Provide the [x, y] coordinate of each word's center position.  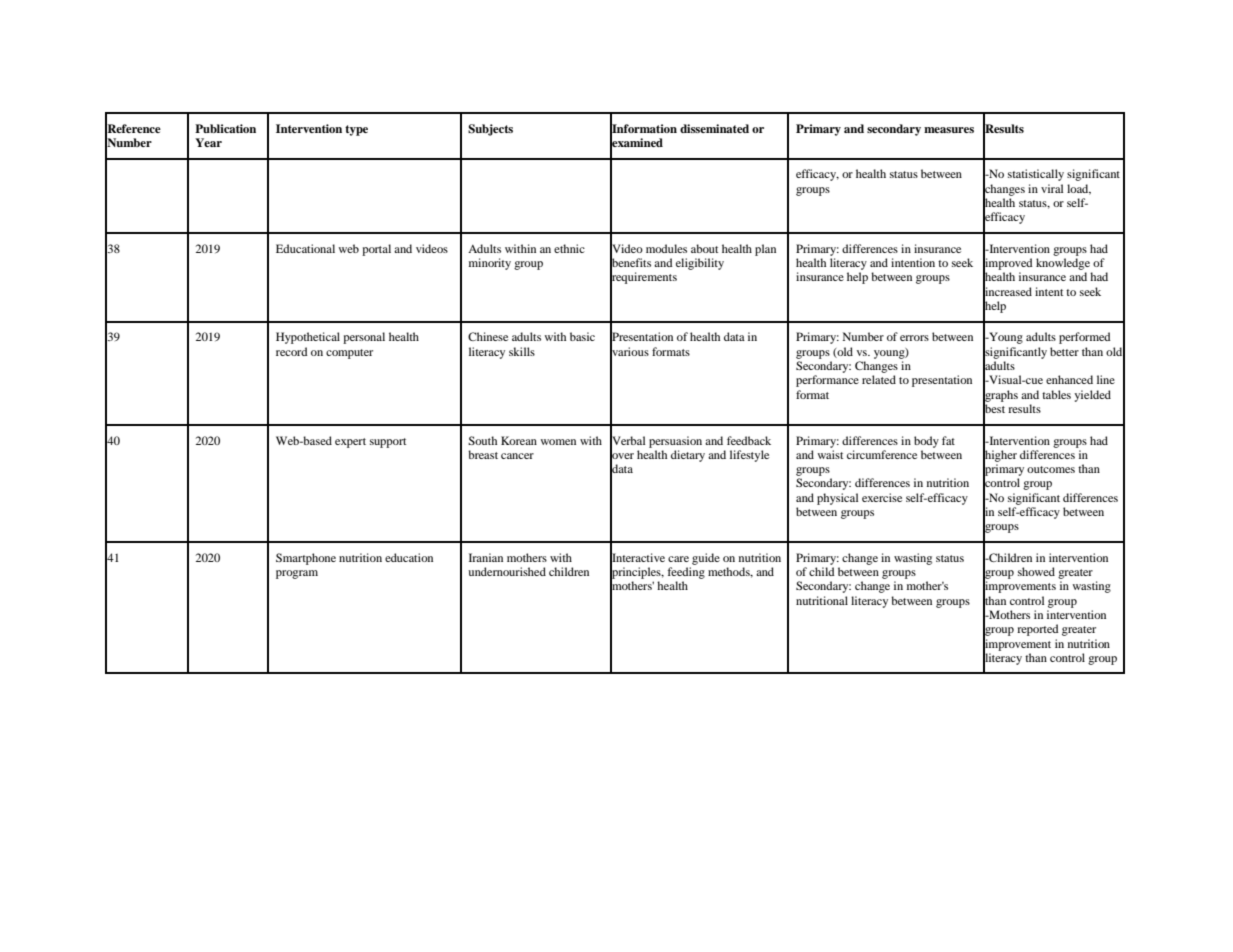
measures [949, 130]
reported [1038, 630]
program [297, 574]
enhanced [1069, 379]
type [356, 130]
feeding [686, 573]
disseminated [714, 128]
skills [522, 351]
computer [349, 354]
